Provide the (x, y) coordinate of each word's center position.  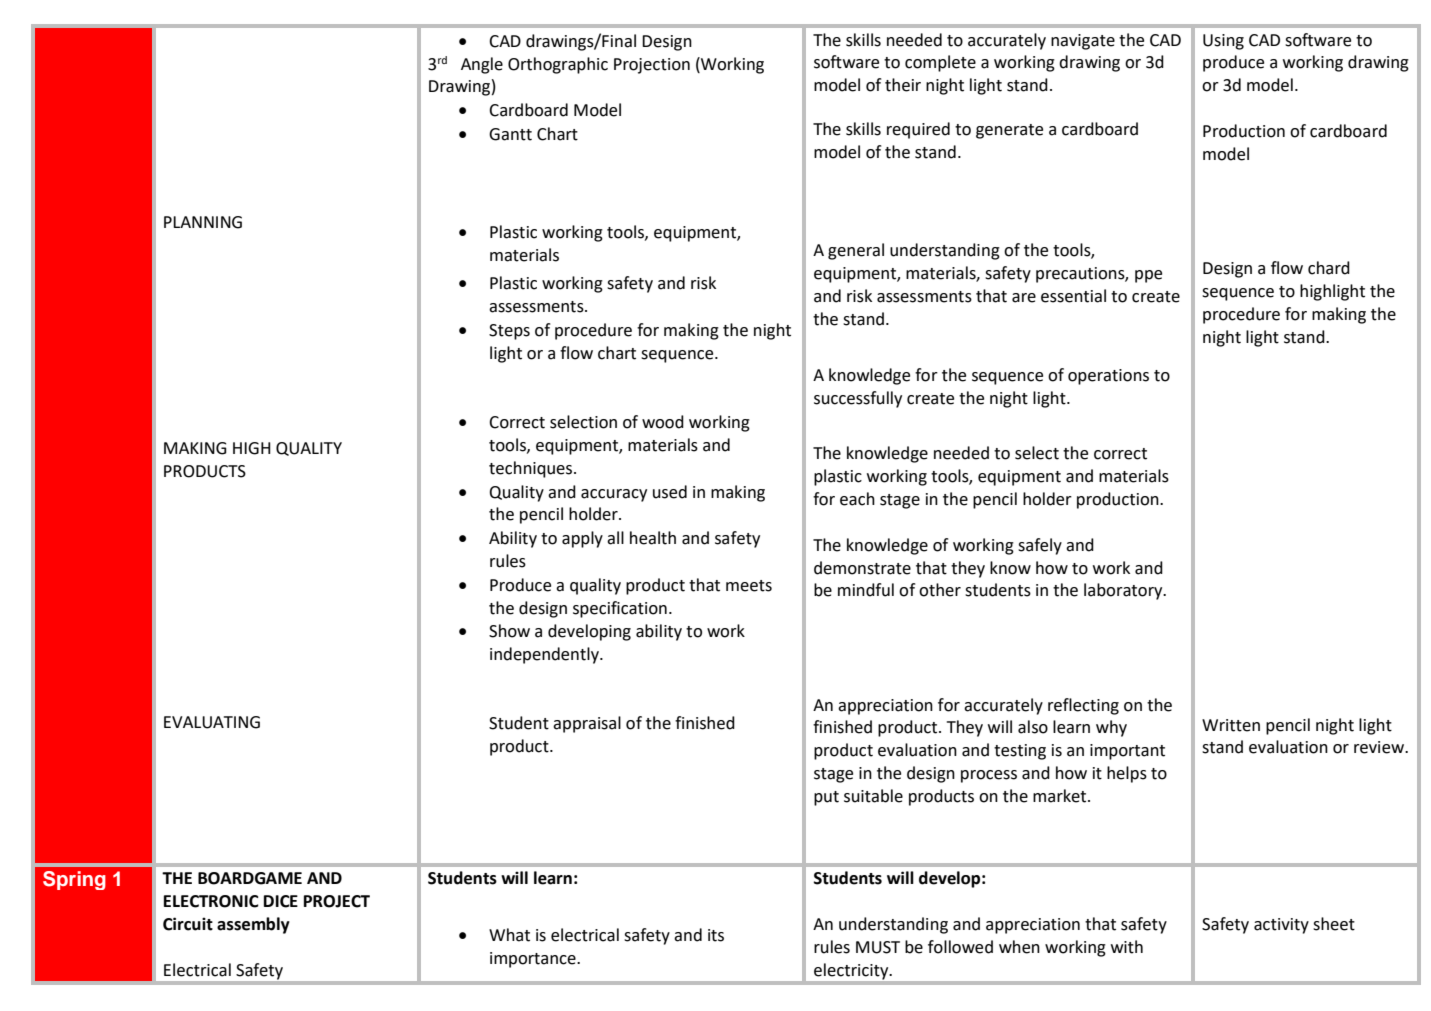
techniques (532, 469)
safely (1040, 546)
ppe (1148, 276)
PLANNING (203, 222)
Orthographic (558, 65)
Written (1231, 725)
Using (1223, 42)
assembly (253, 925)
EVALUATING (212, 722)
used (670, 492)
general (856, 251)
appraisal (587, 724)
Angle (482, 65)
